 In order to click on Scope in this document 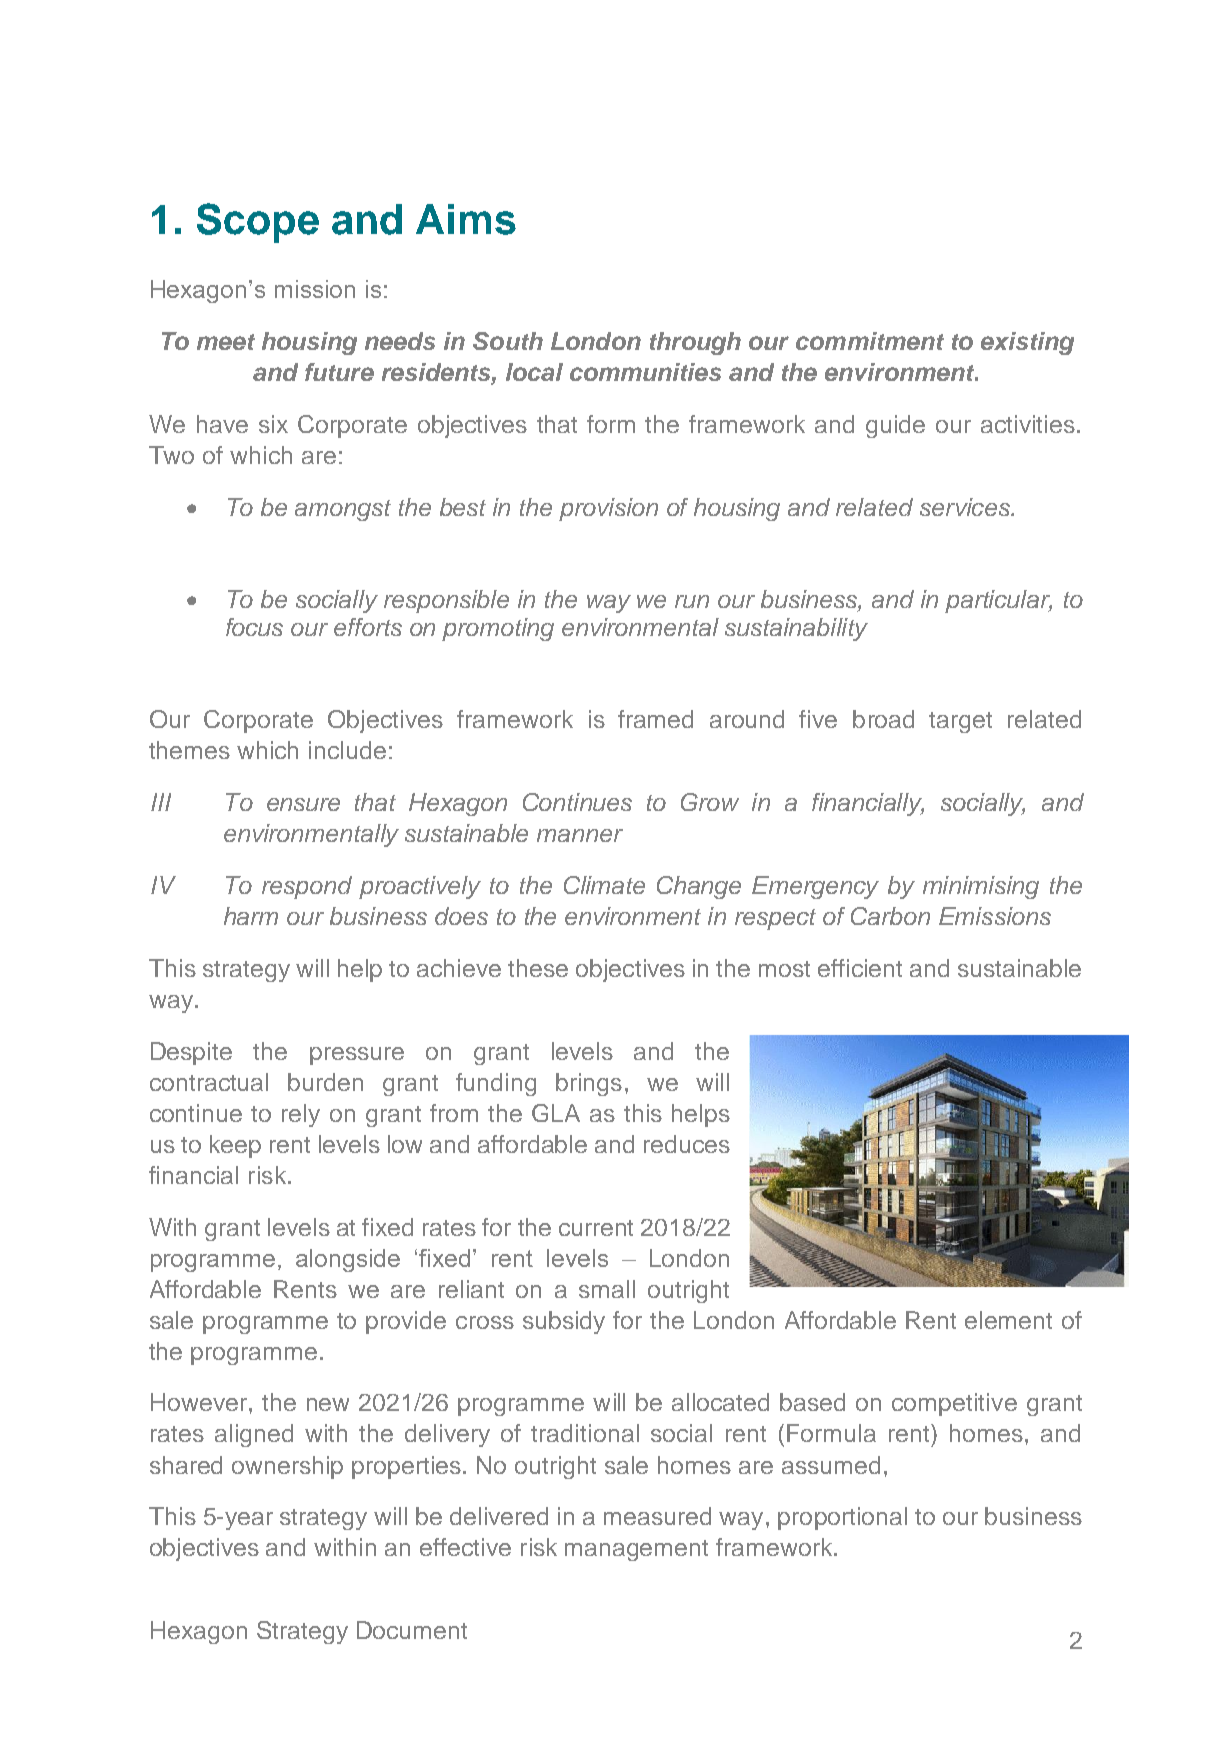, I will do `click(258, 223)`.
